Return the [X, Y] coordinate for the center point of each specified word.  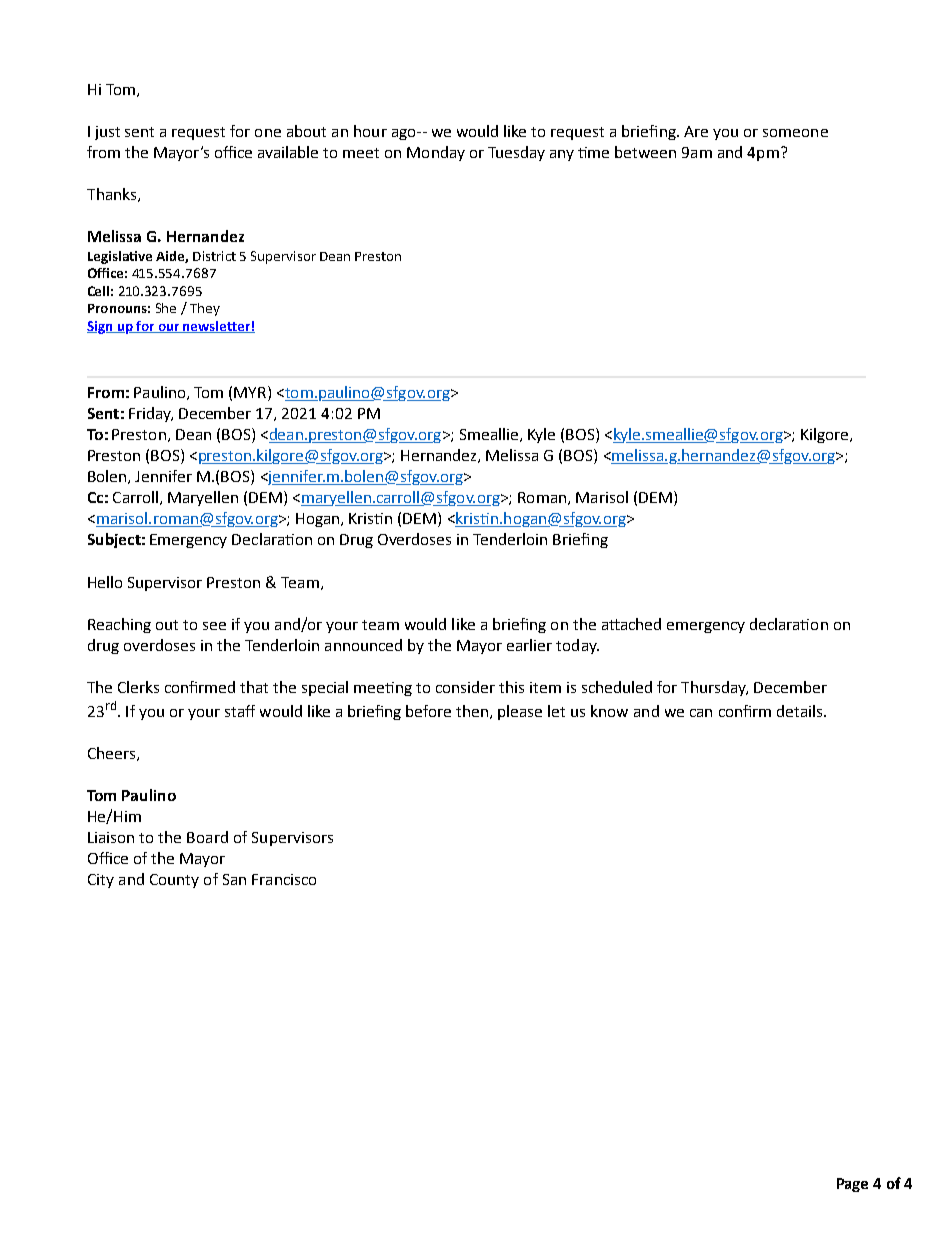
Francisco [284, 879]
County [174, 881]
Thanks [113, 195]
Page [852, 1185]
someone [795, 133]
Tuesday [516, 153]
